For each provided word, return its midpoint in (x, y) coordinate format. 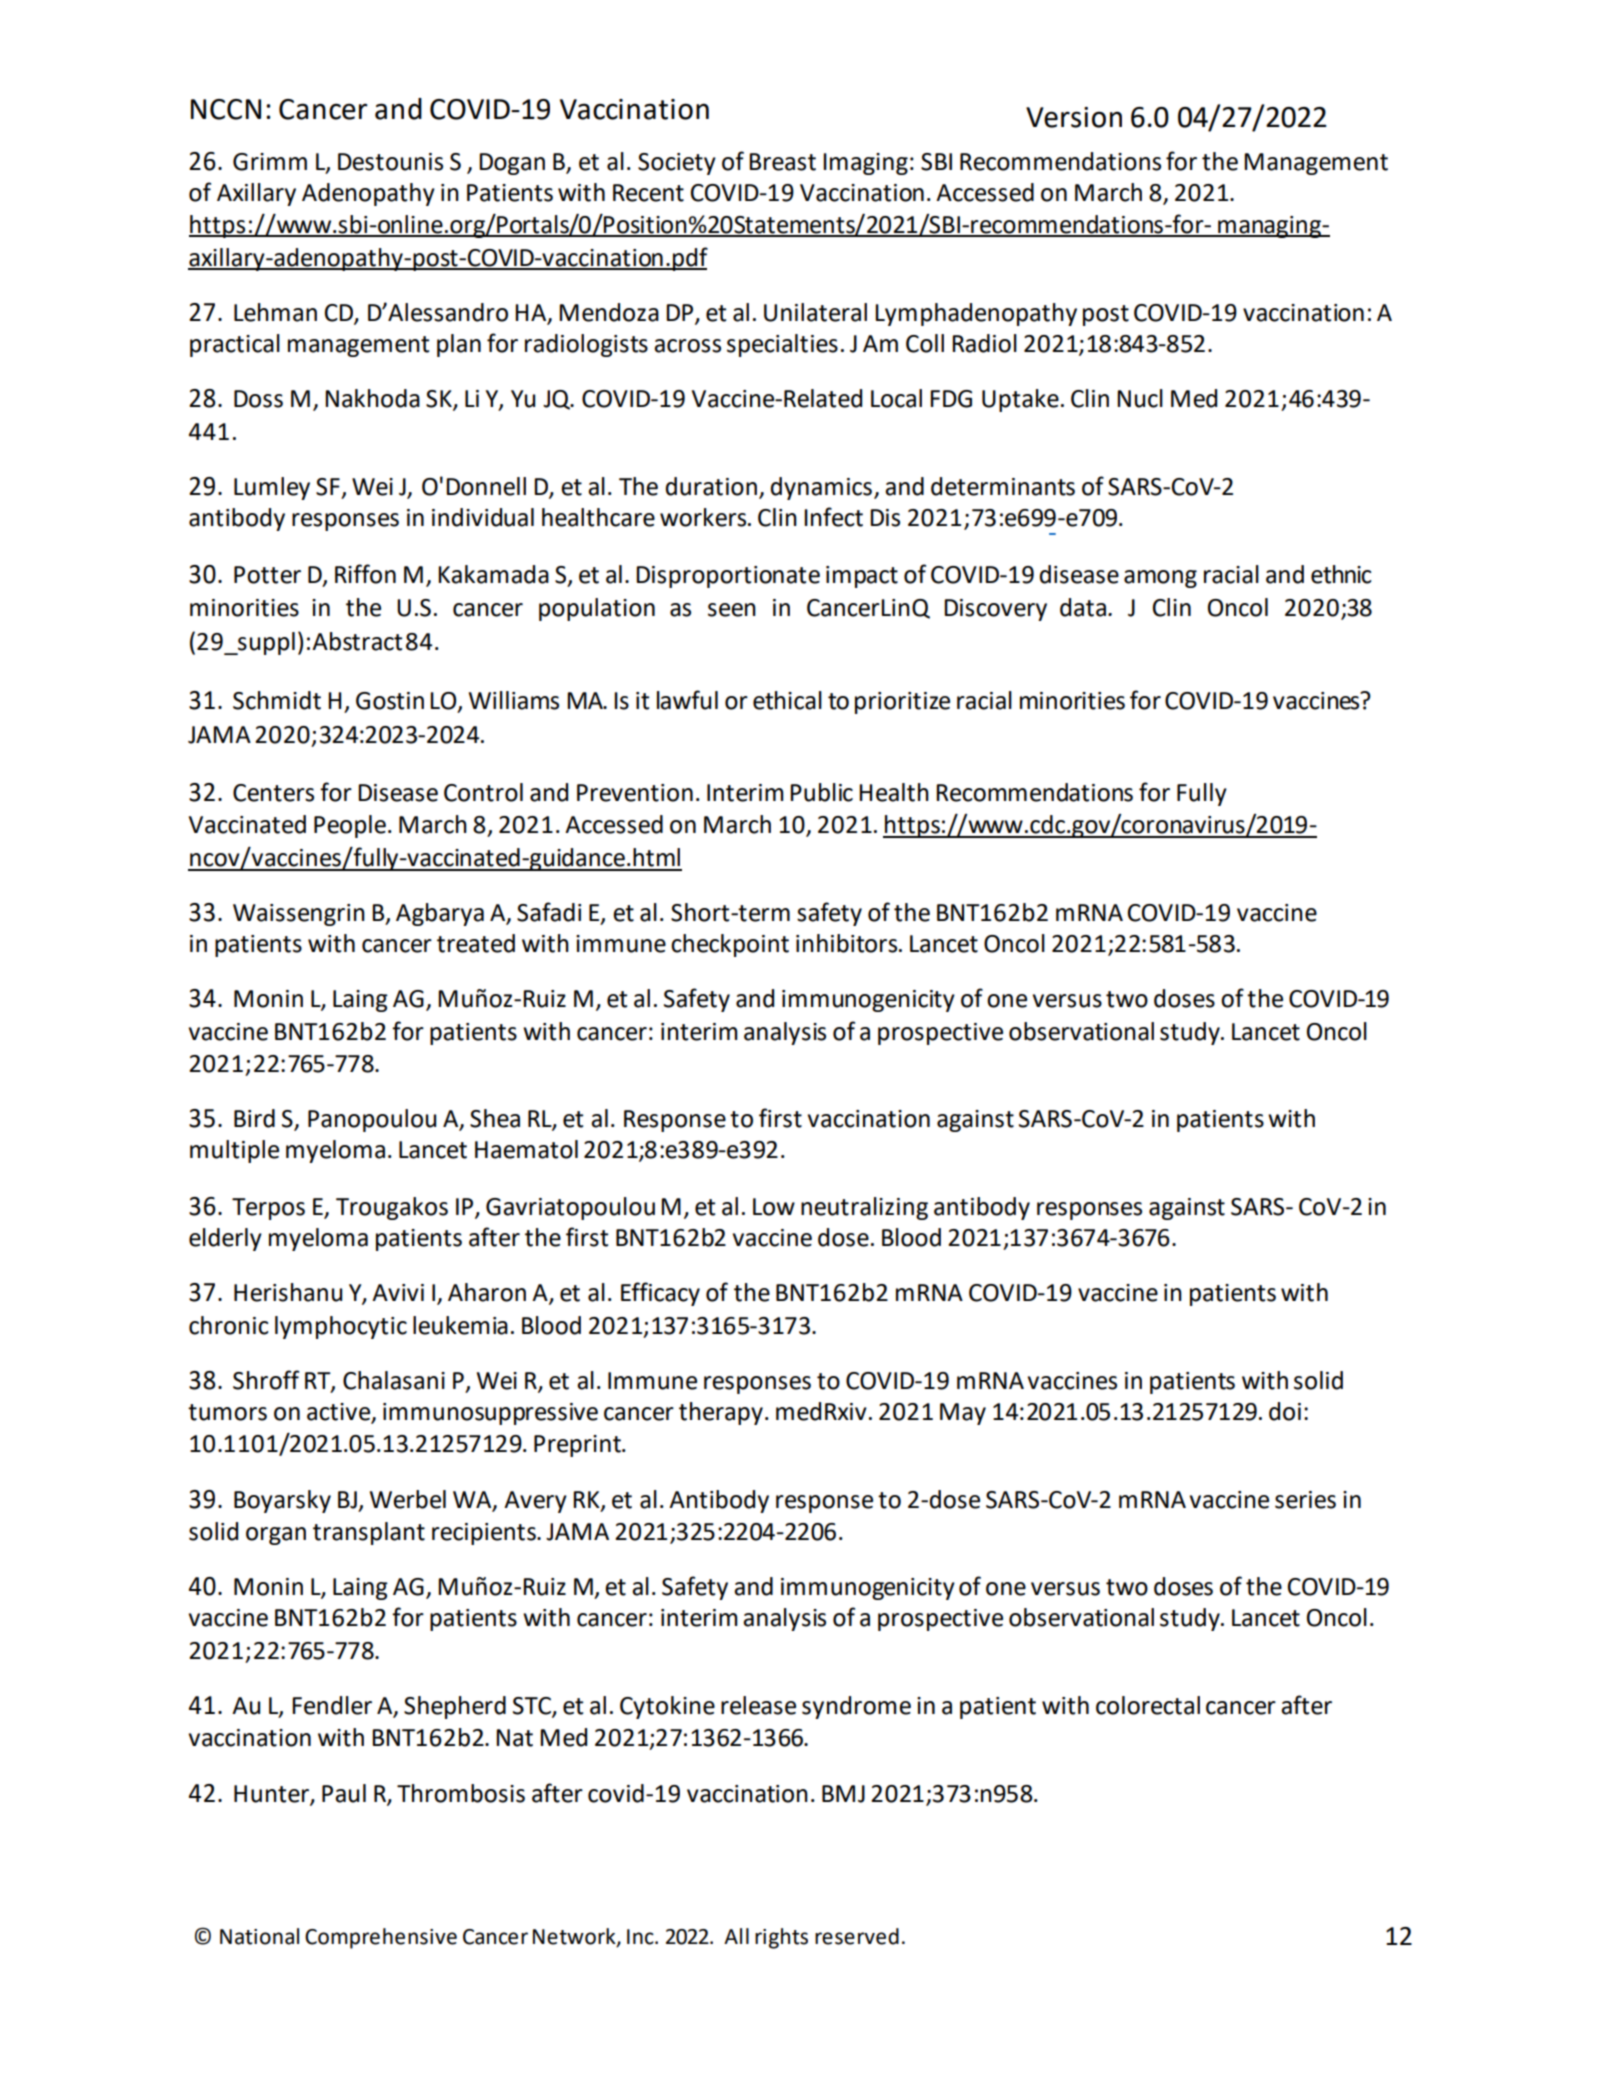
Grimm (270, 162)
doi (1285, 1411)
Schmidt (277, 700)
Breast (782, 162)
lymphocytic (341, 1327)
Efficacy (660, 1294)
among (1160, 579)
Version (1074, 117)
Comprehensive (381, 1938)
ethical (787, 700)
